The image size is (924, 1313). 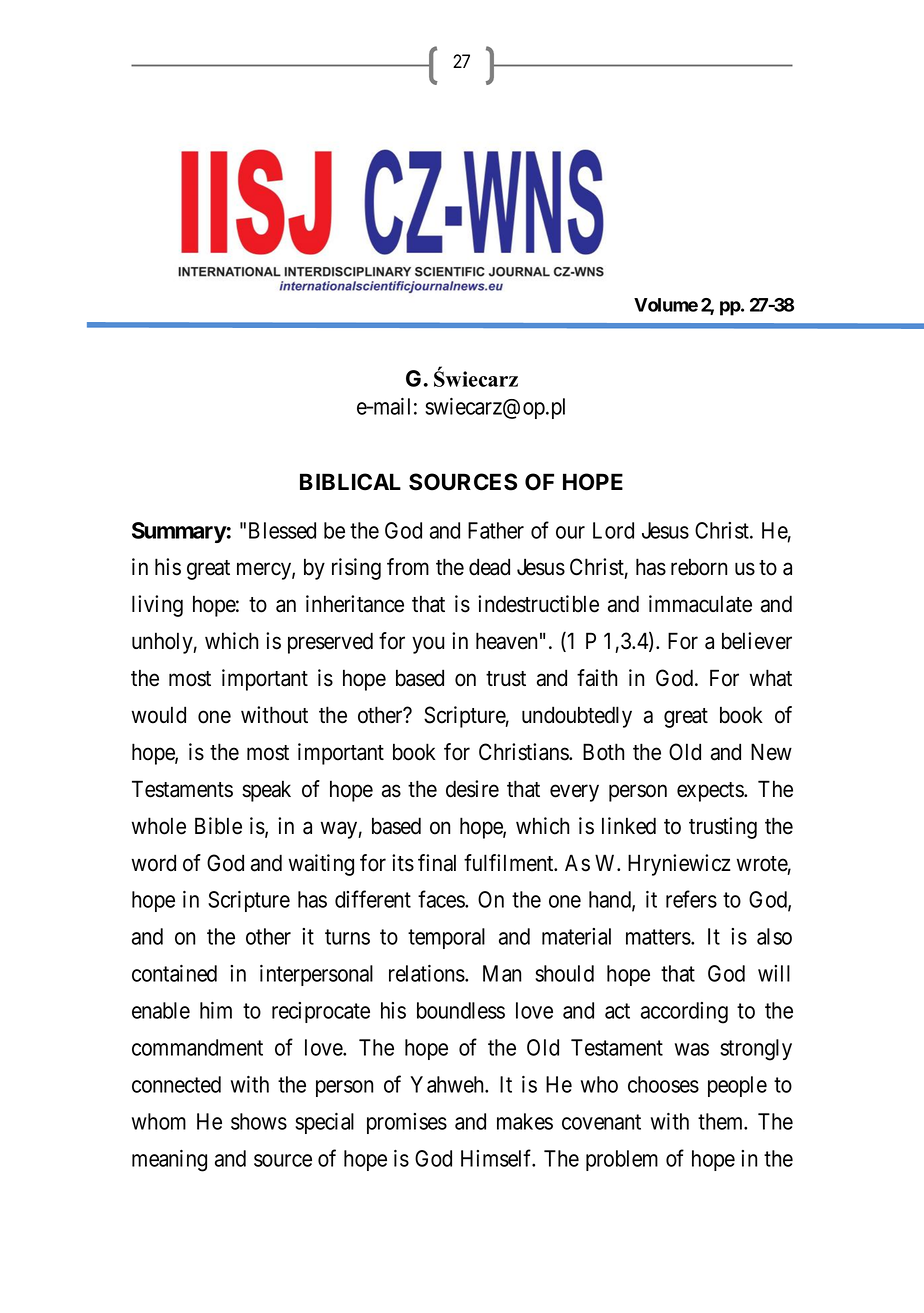 I want to click on Father, so click(x=496, y=530).
